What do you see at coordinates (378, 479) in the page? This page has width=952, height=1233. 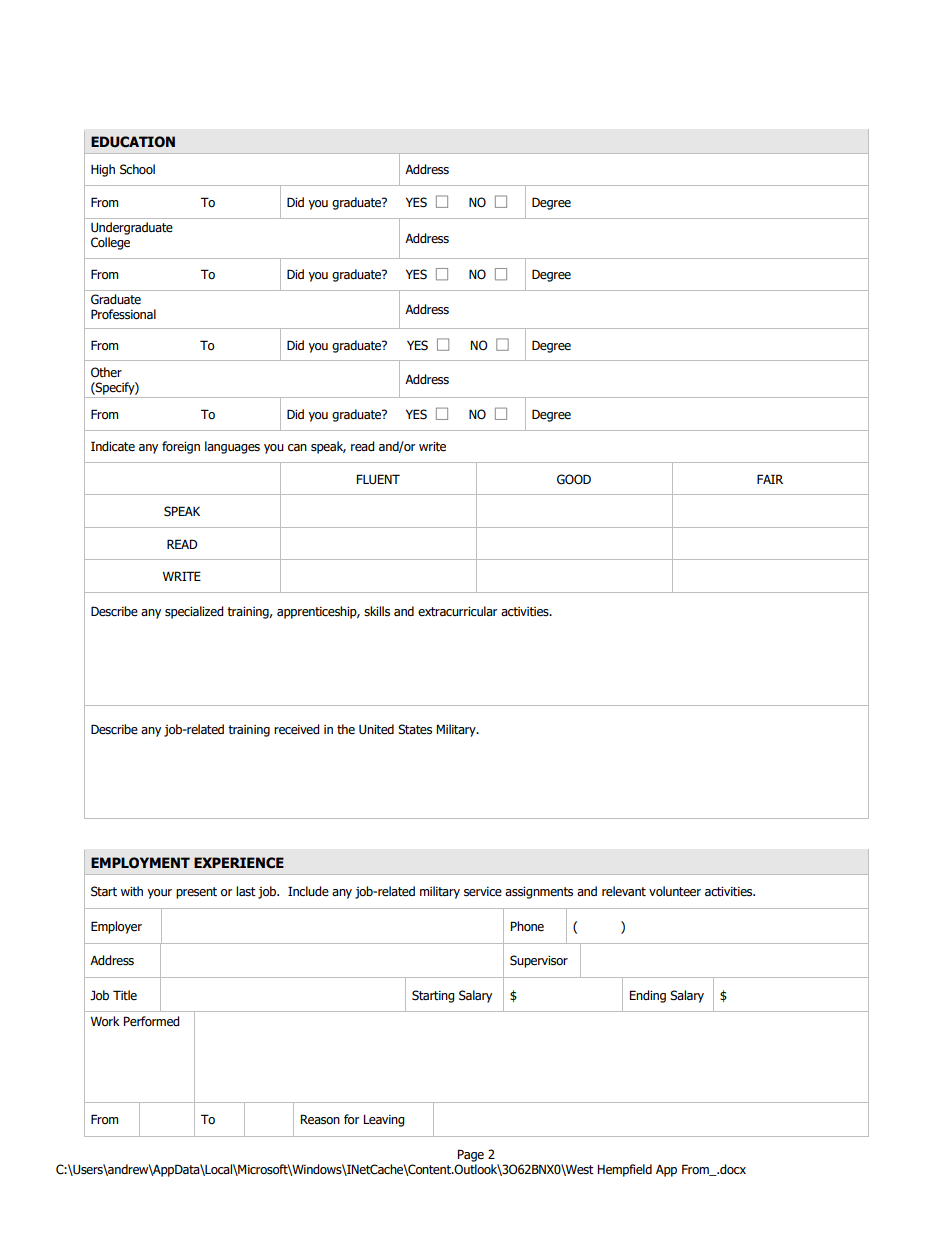 I see `FLUENT` at bounding box center [378, 479].
